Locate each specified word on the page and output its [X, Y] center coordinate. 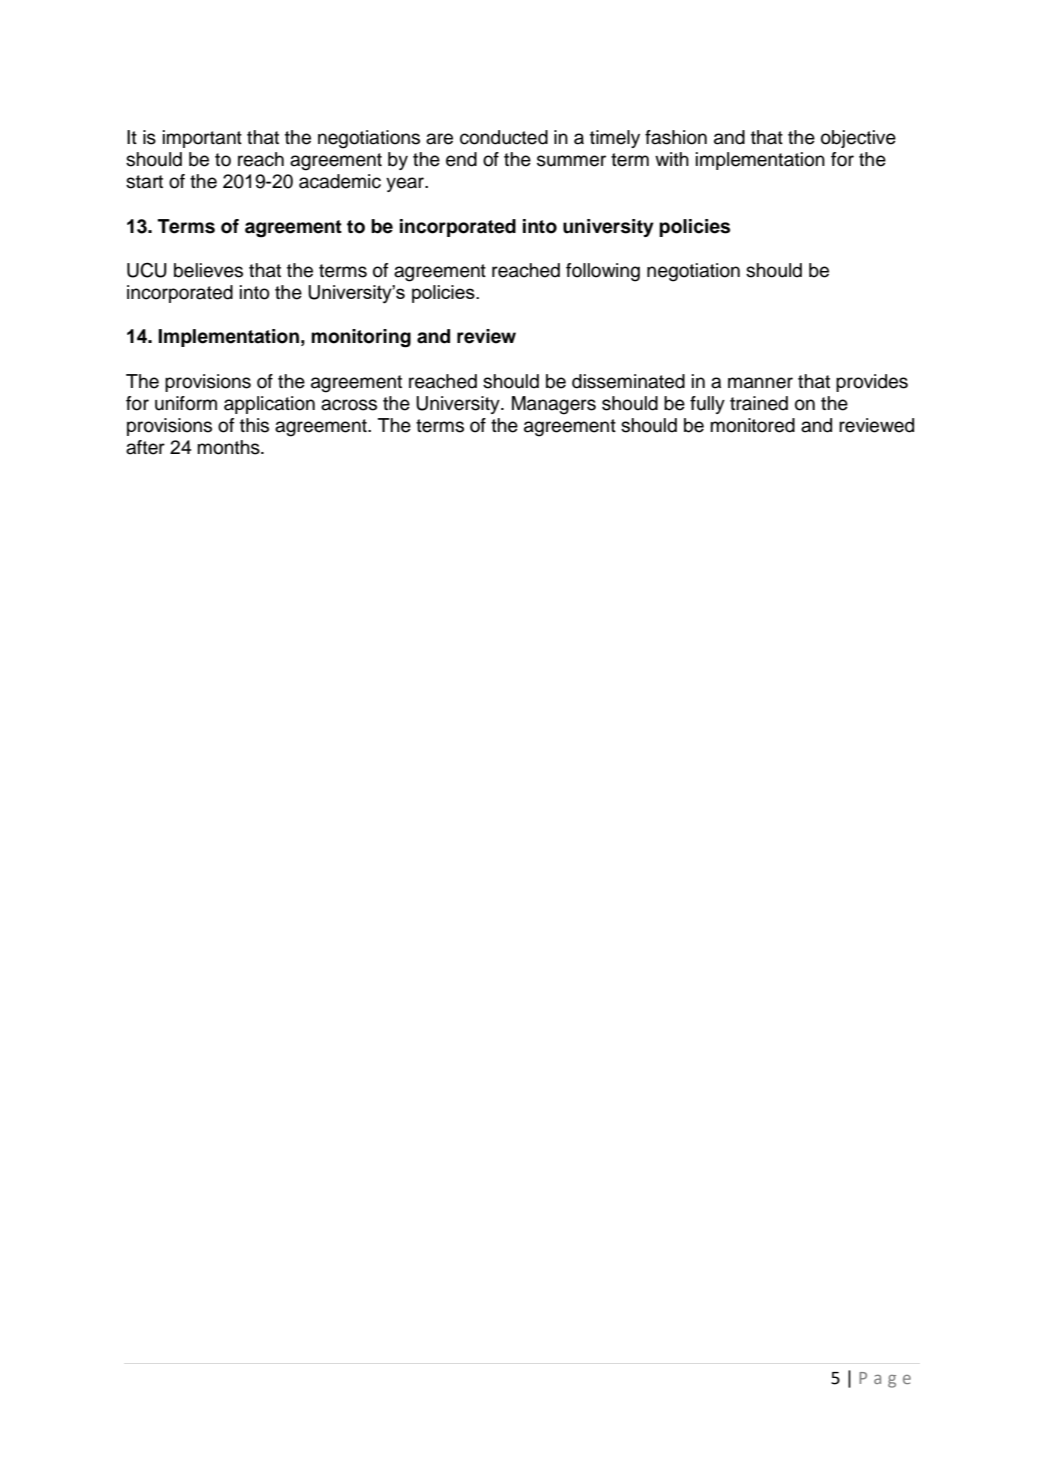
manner [760, 383]
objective [858, 139]
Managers [554, 405]
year [406, 184]
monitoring [361, 338]
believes [208, 270]
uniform [186, 403]
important [202, 139]
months [229, 447]
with [672, 159]
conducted [504, 137]
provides [872, 383]
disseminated [628, 381]
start [144, 182]
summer [571, 161]
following [603, 272]
